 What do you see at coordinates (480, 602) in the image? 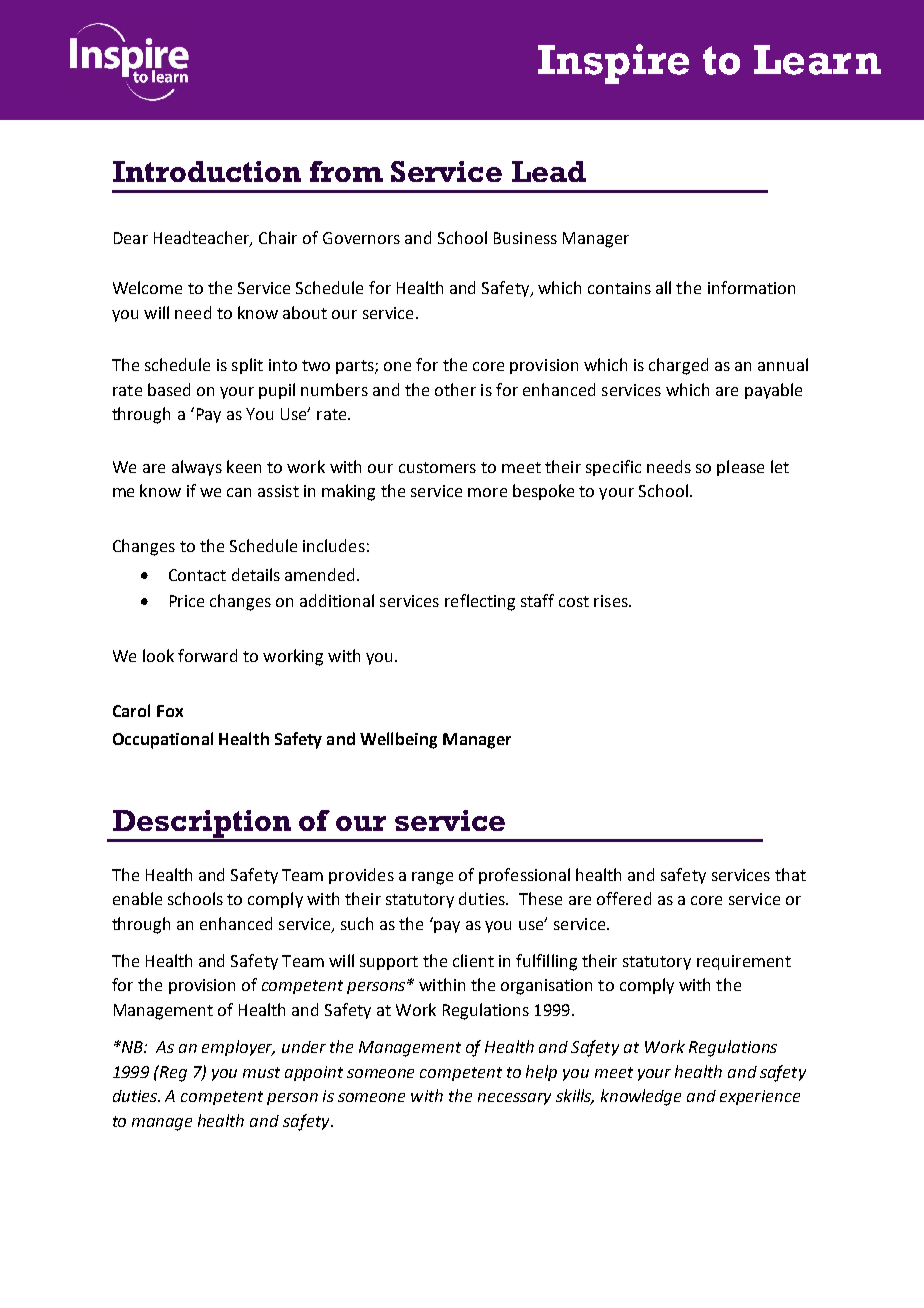
I see `reflecting` at bounding box center [480, 602].
